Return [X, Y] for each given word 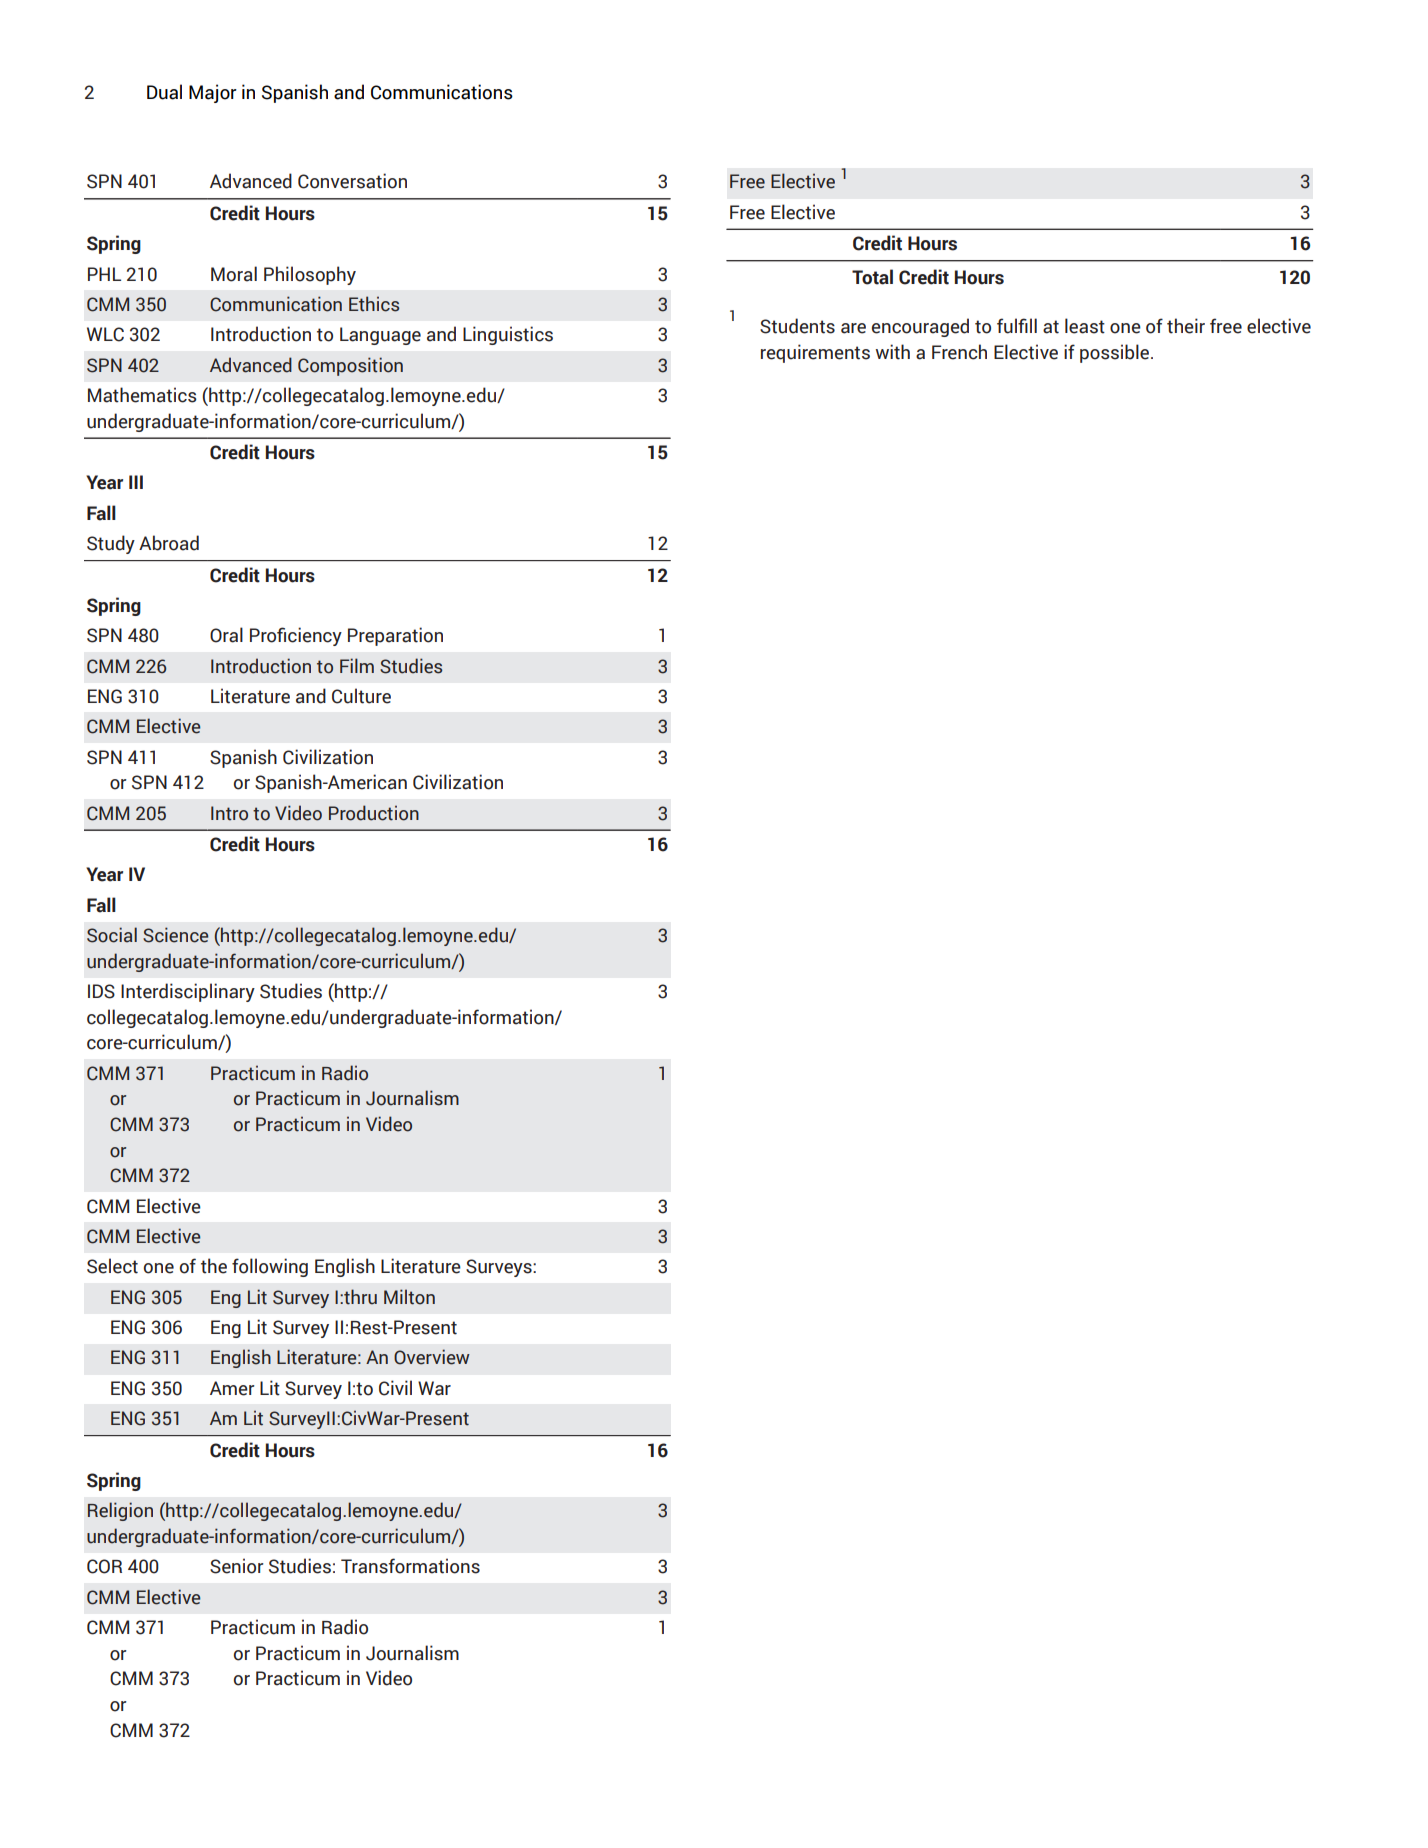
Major [213, 93]
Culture [361, 696]
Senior [237, 1566]
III [136, 482]
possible [1114, 353]
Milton [409, 1297]
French [959, 352]
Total [872, 277]
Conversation [352, 181]
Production [374, 813]
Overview [432, 1357]
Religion [120, 1511]
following [270, 1267]
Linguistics [508, 335]
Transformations [410, 1566]
